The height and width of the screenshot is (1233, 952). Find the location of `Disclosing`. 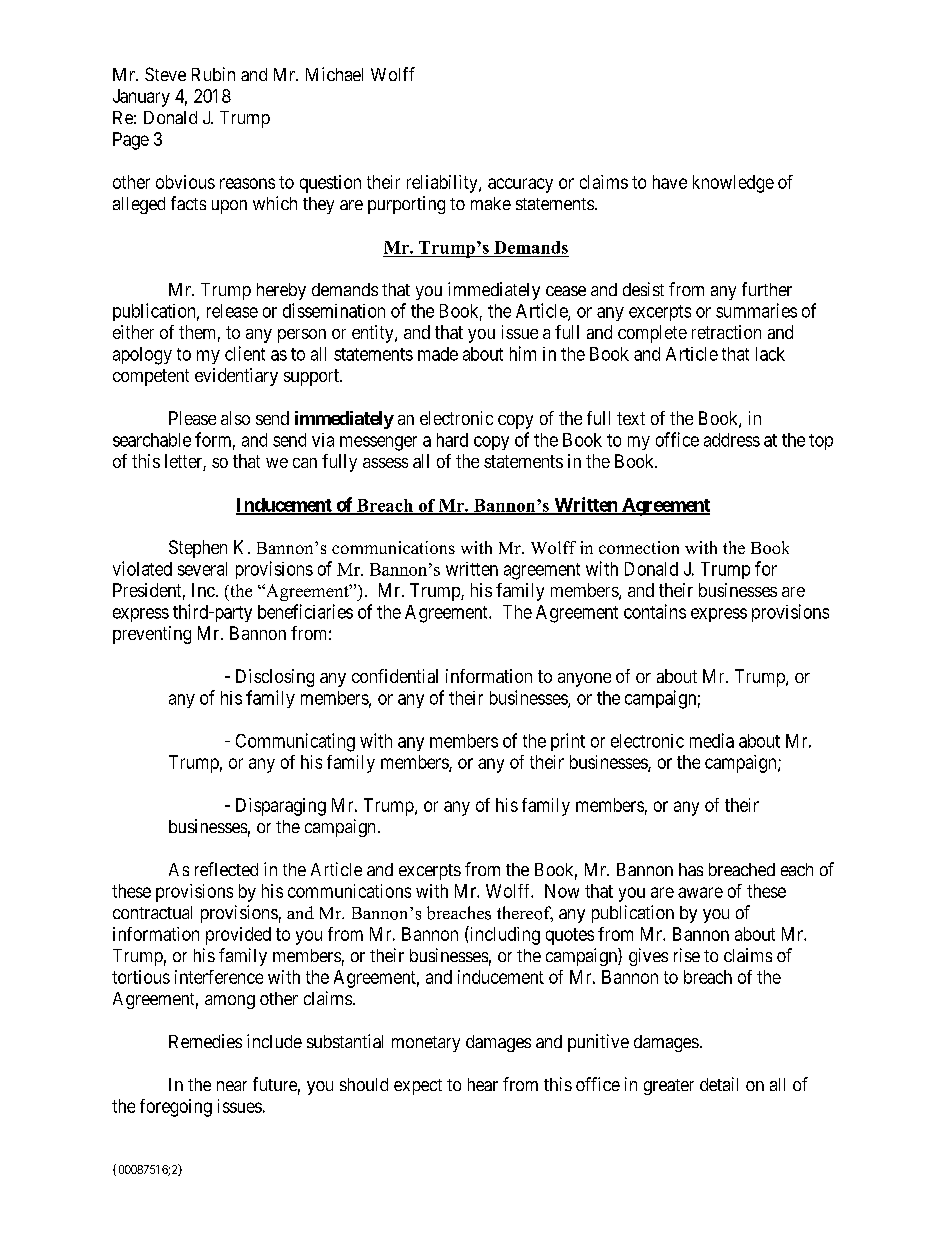

Disclosing is located at coordinates (275, 678).
